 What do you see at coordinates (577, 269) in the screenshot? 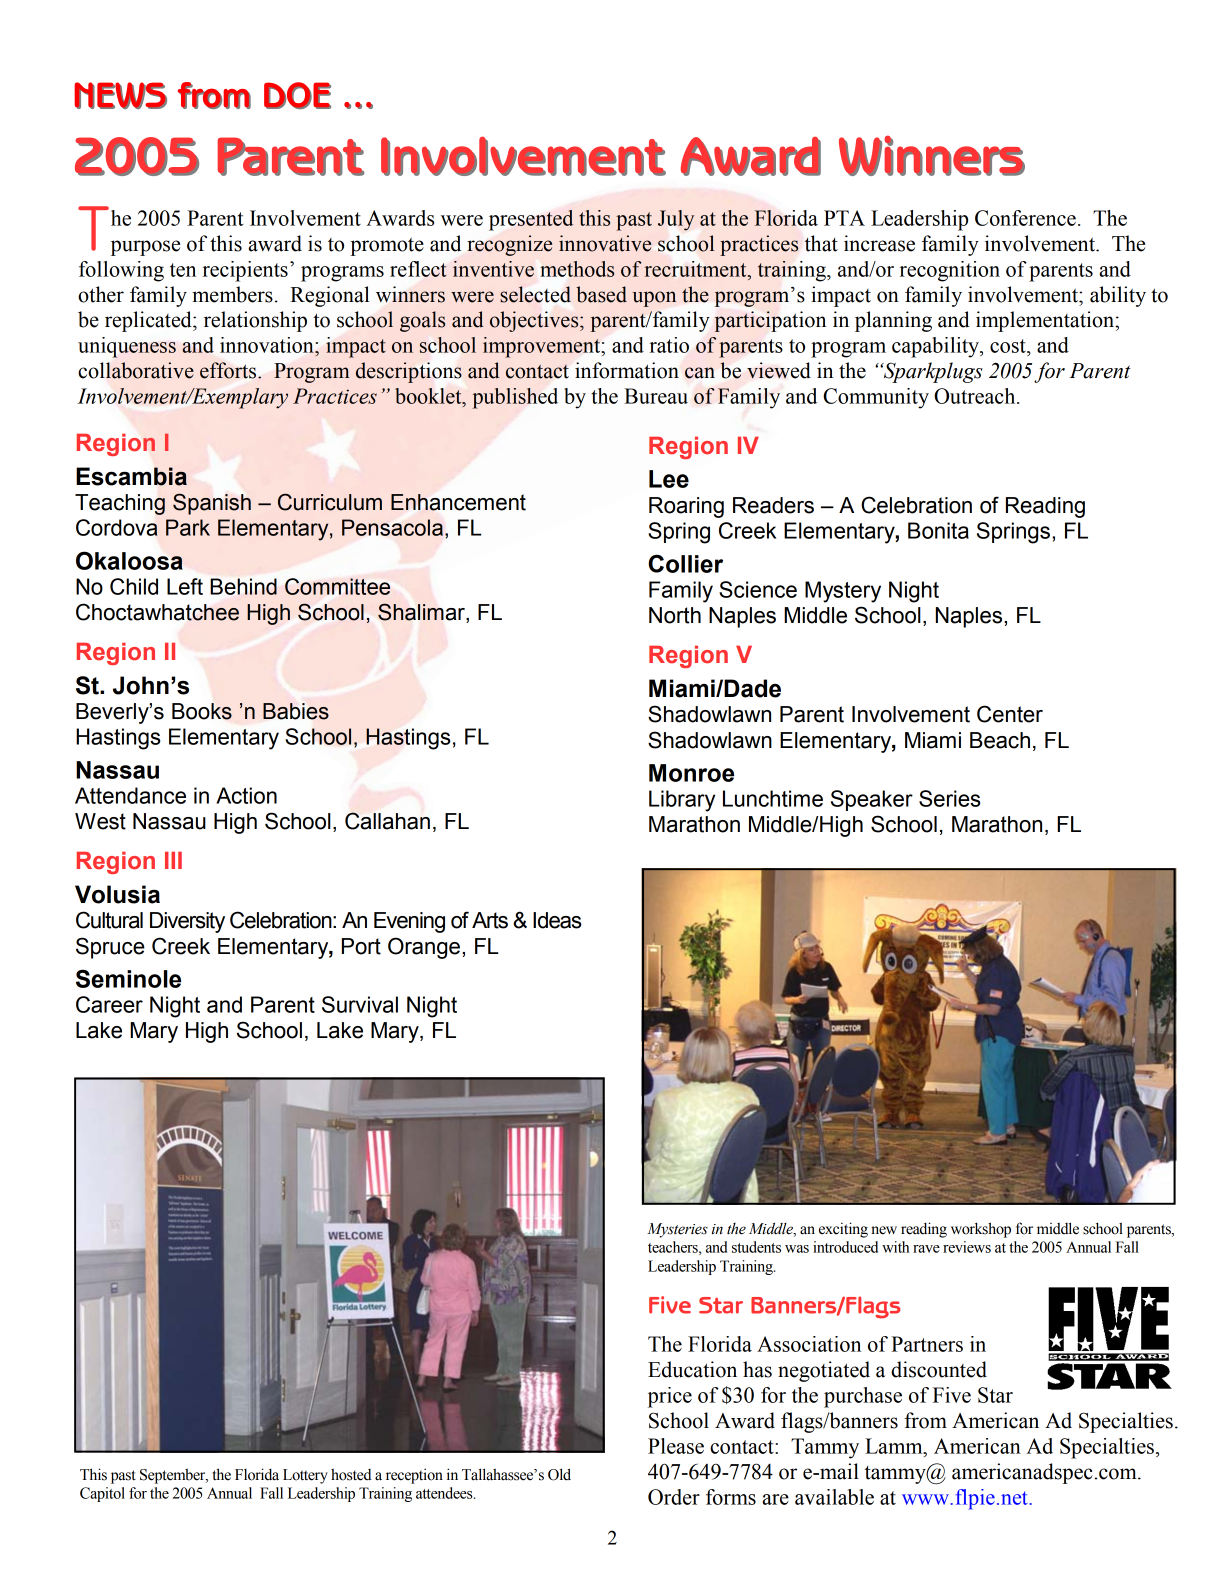
I see `methods` at bounding box center [577, 269].
